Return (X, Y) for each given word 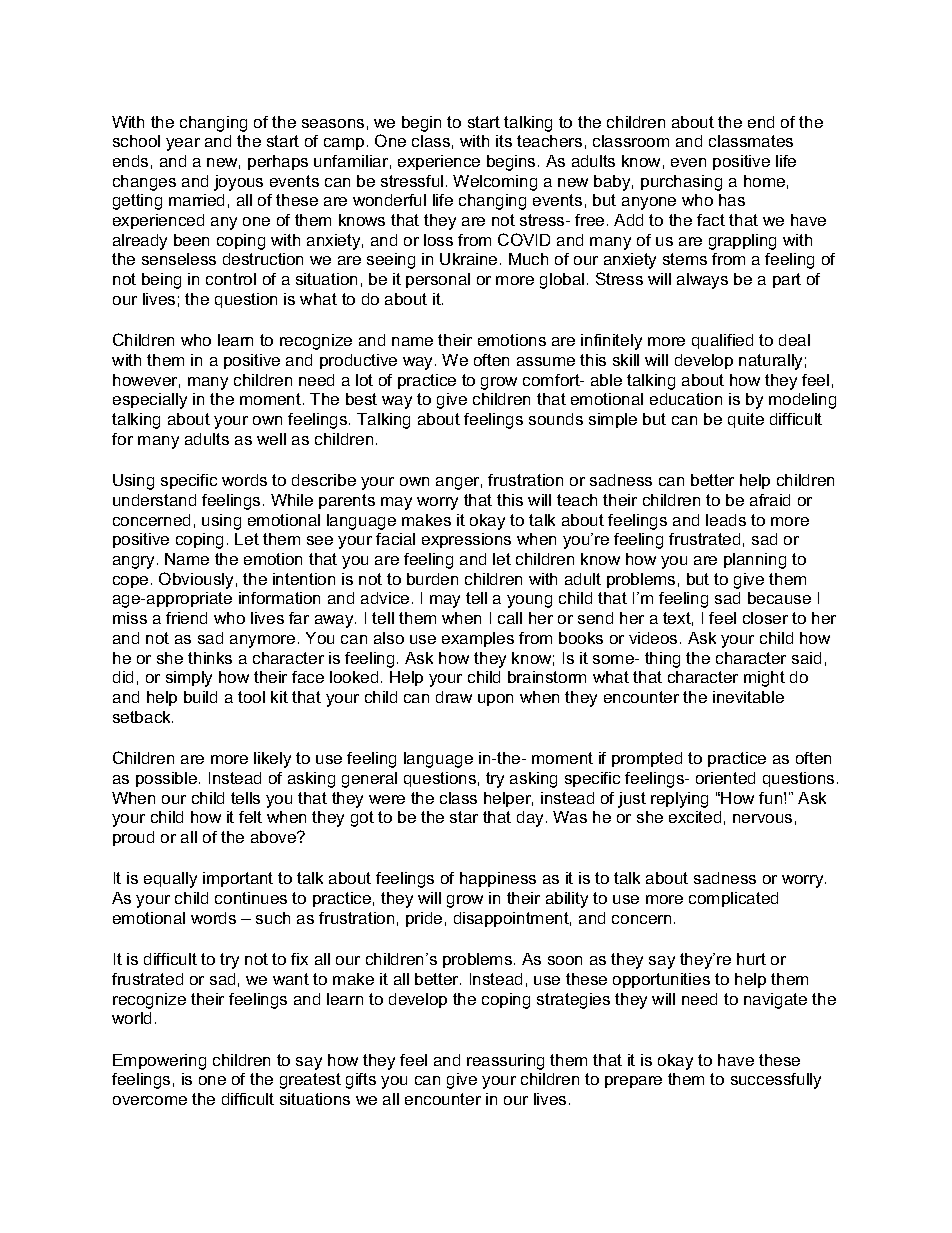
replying (679, 800)
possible (168, 779)
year (183, 144)
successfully (776, 1081)
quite (746, 420)
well (271, 439)
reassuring (505, 1062)
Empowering (159, 1062)
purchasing (681, 183)
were (387, 799)
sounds (556, 419)
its (504, 141)
